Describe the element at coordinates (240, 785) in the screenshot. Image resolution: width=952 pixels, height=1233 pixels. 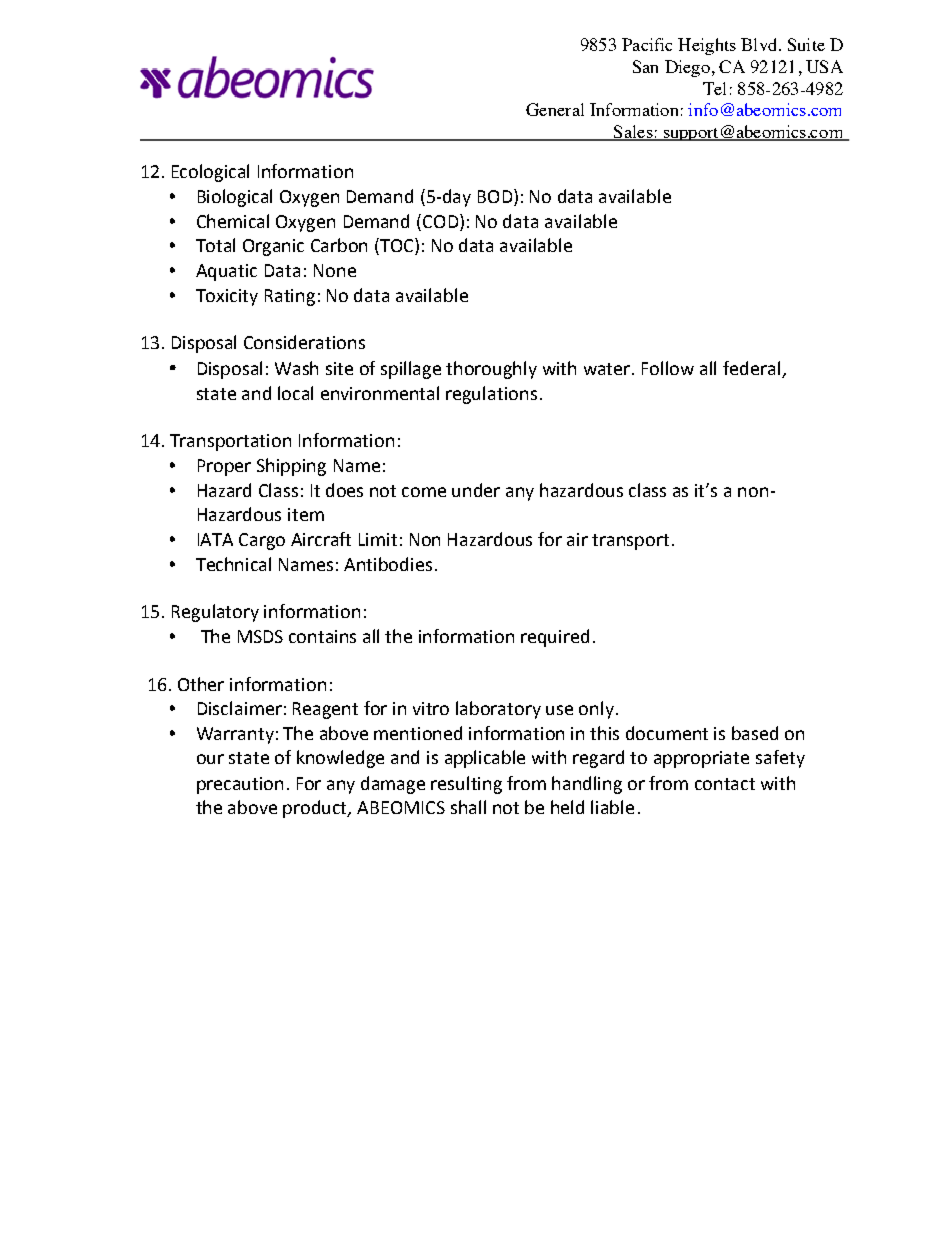
I see `precaution` at that location.
